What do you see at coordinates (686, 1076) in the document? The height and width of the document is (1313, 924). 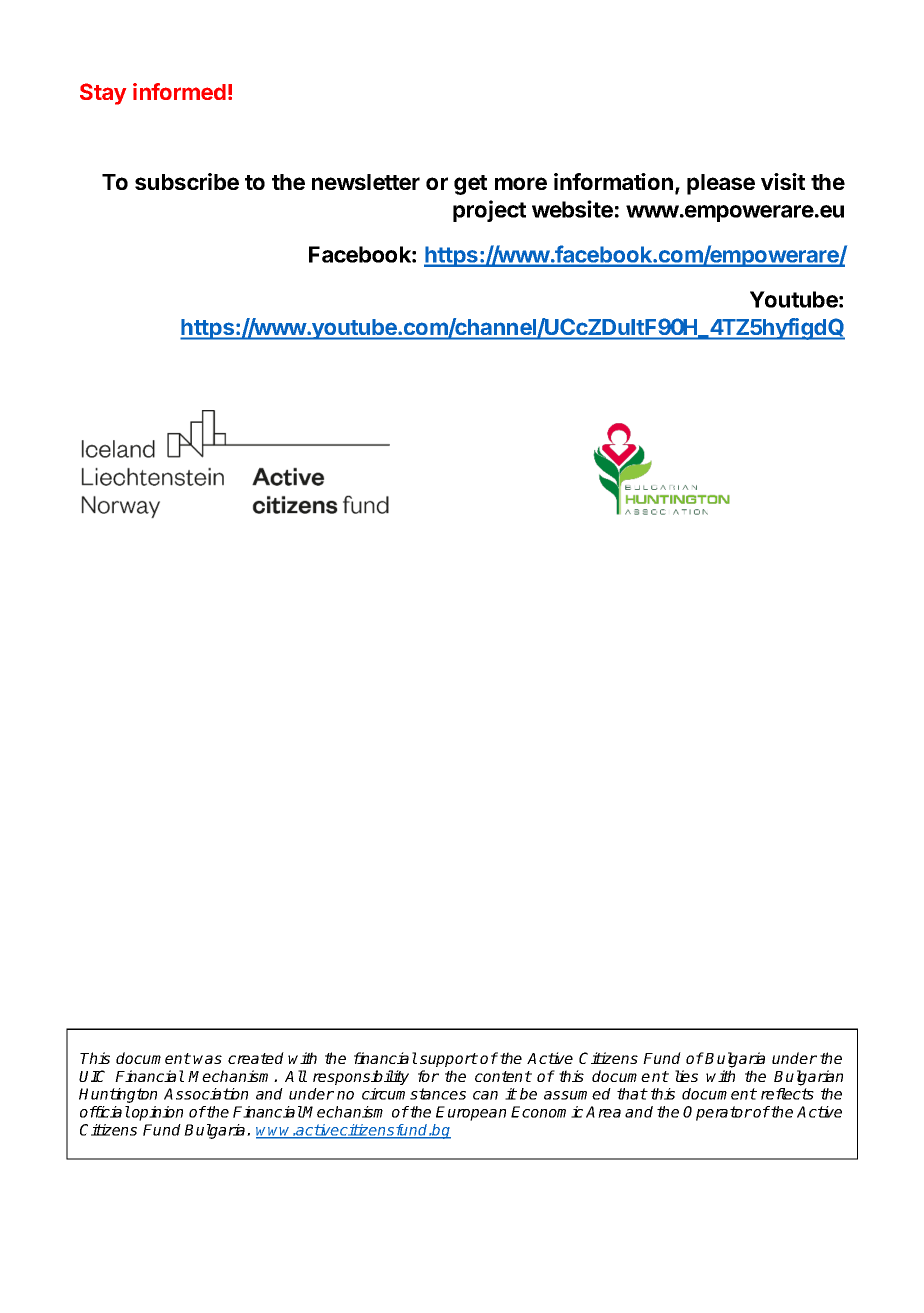 I see `lies` at bounding box center [686, 1076].
